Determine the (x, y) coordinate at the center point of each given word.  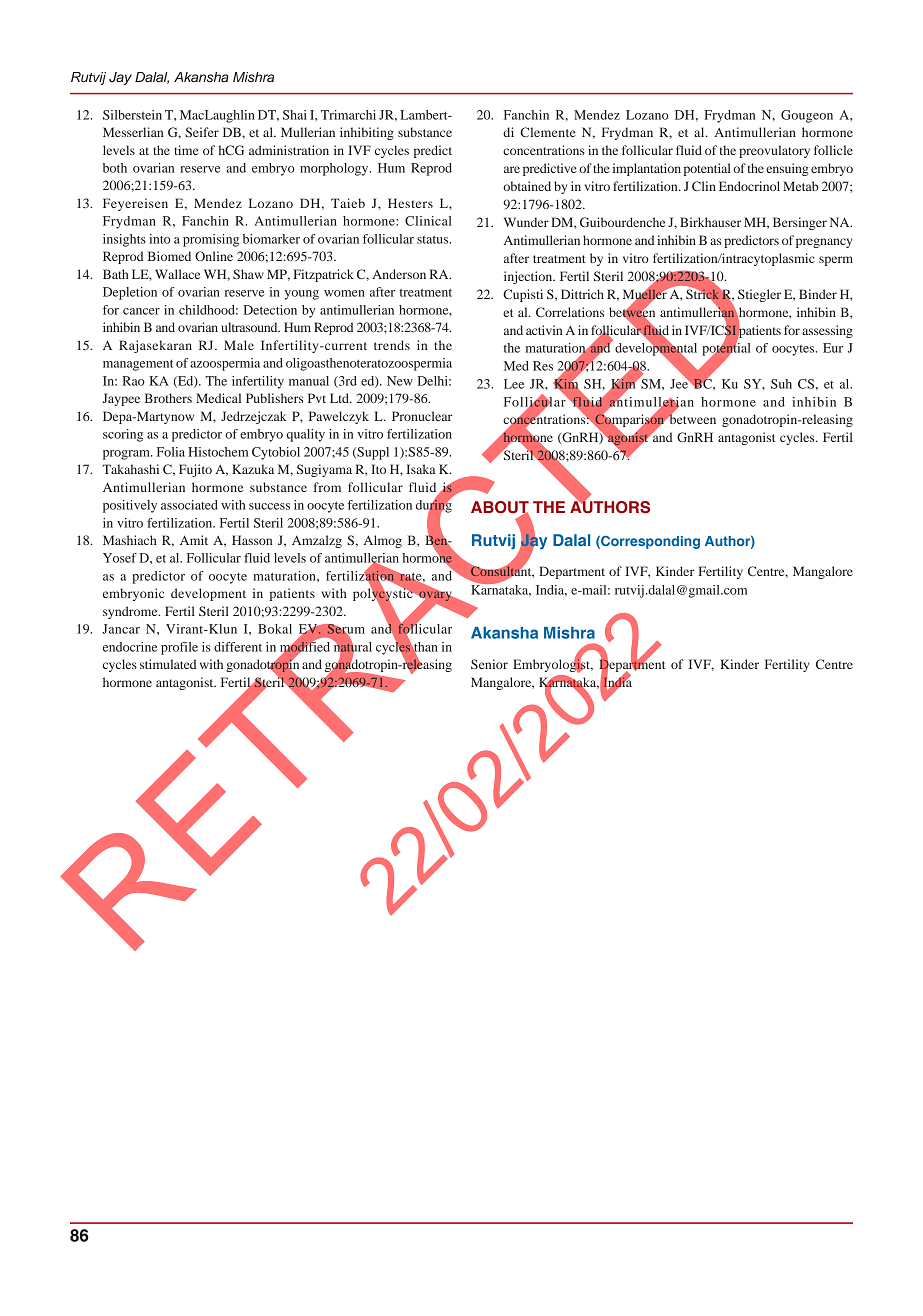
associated (189, 505)
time (186, 150)
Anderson (399, 274)
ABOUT (500, 508)
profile (179, 648)
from (327, 487)
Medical (218, 398)
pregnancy (824, 243)
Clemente (548, 132)
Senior (489, 664)
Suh (781, 384)
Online (214, 256)
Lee (514, 384)
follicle (833, 150)
